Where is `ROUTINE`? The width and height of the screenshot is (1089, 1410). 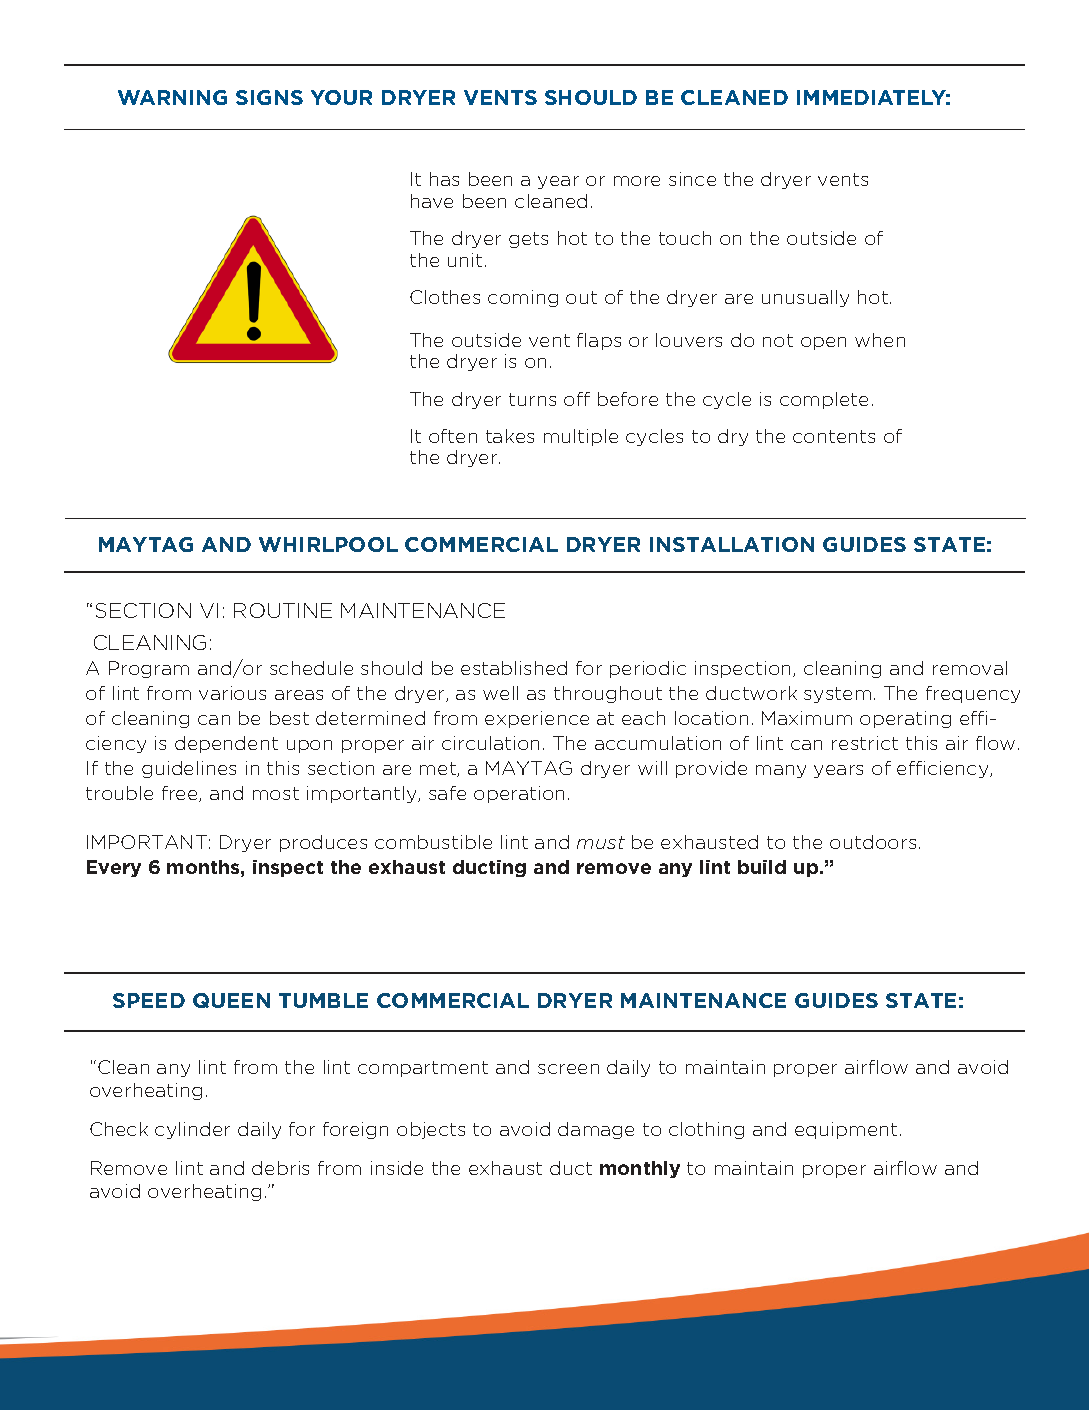 ROUTINE is located at coordinates (283, 610).
